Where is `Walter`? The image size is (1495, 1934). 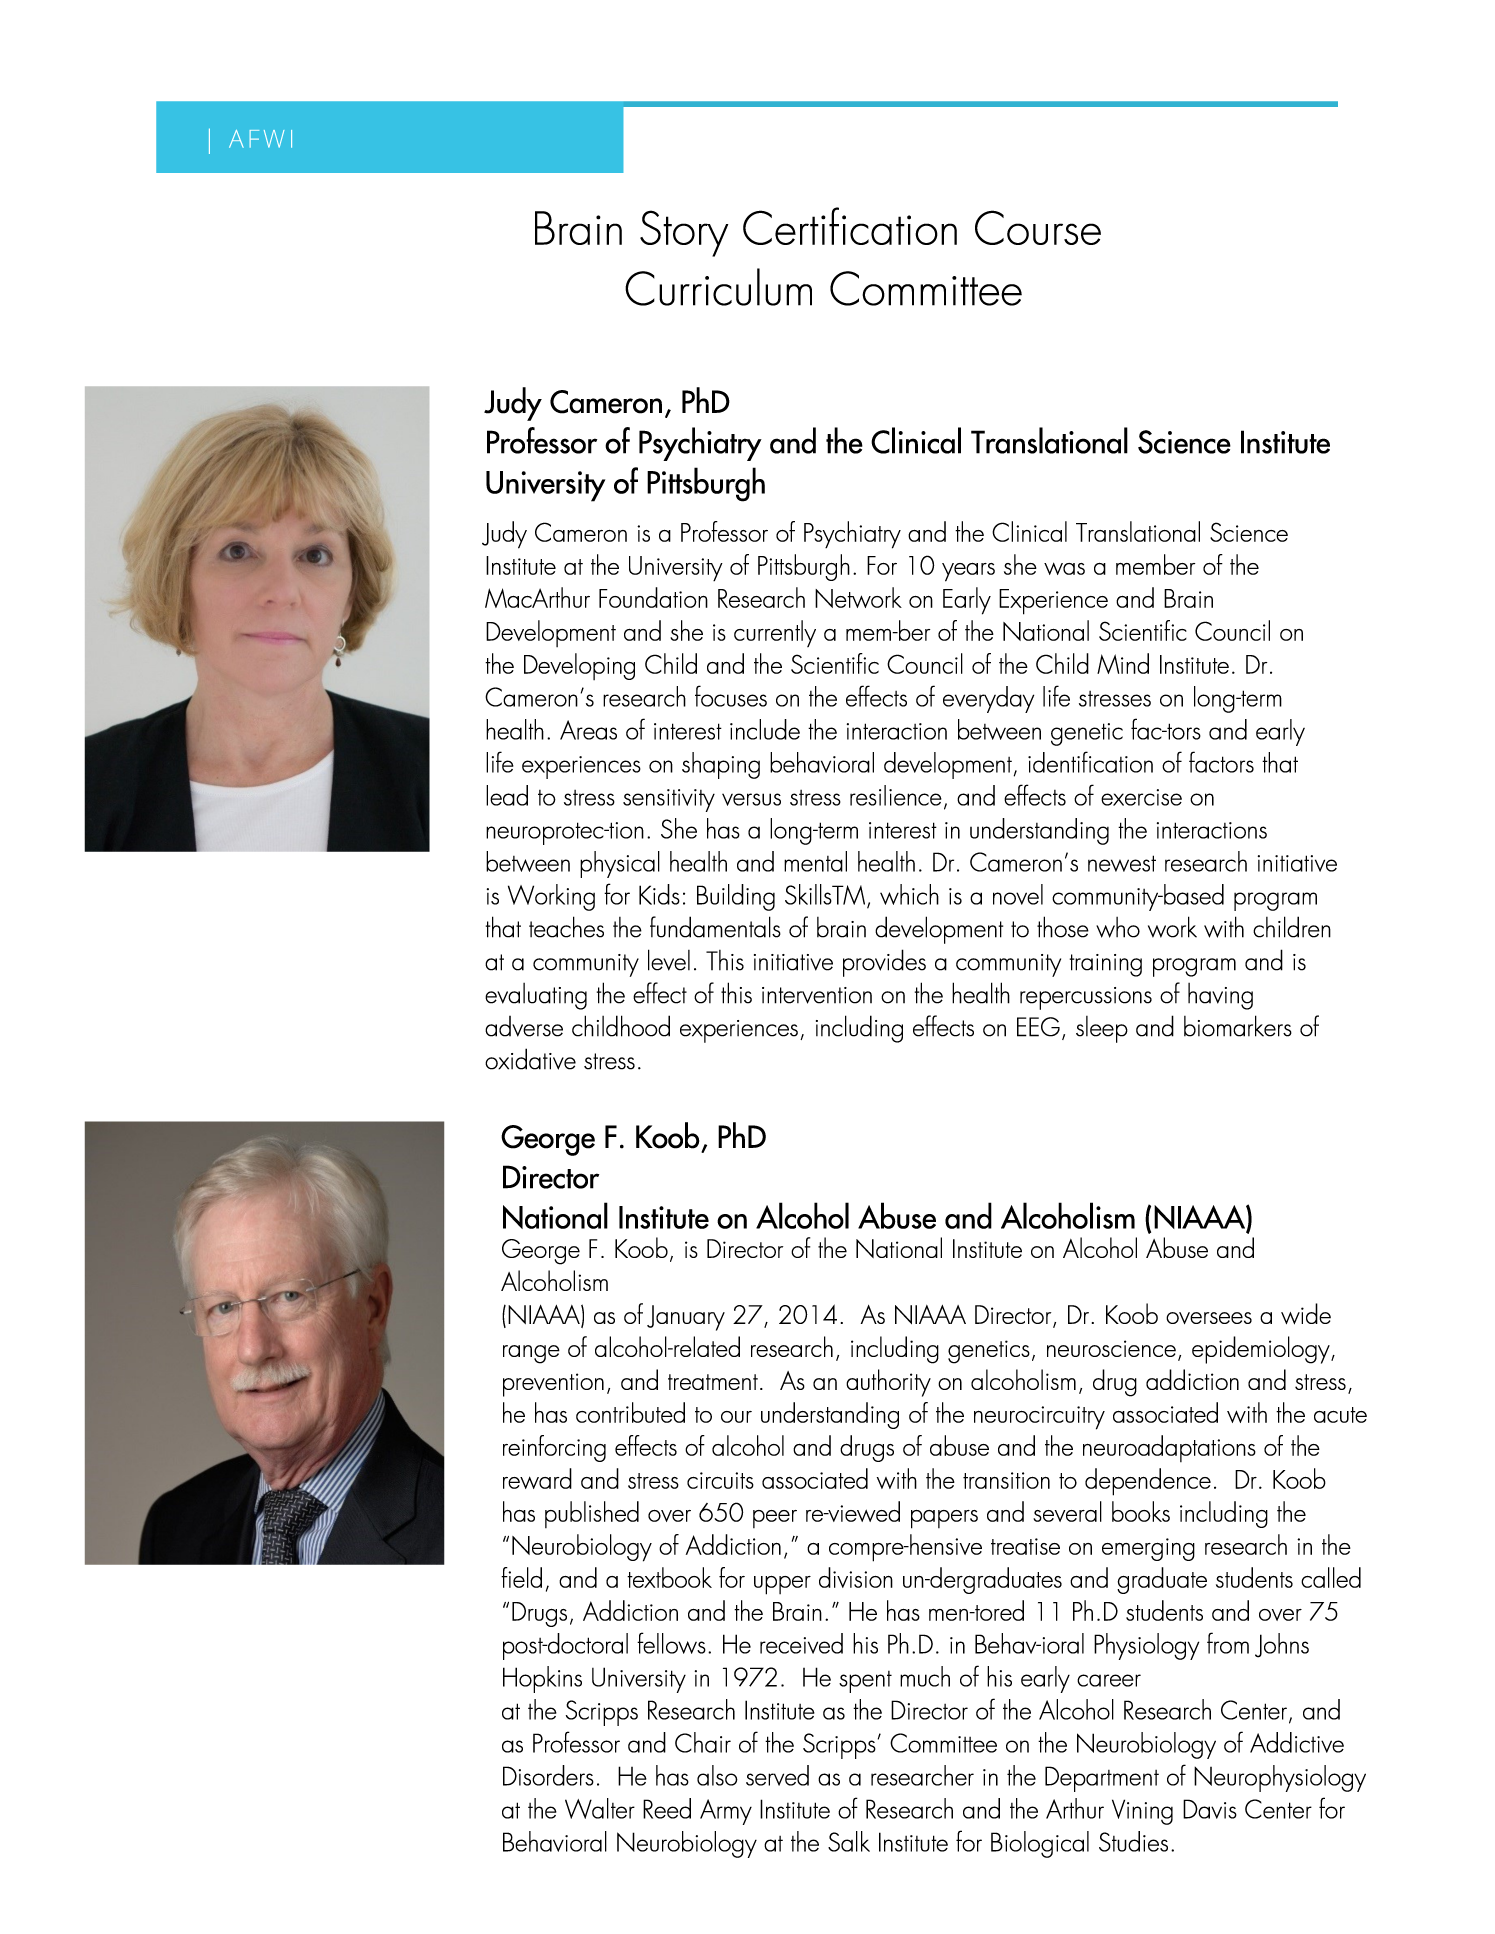 Walter is located at coordinates (600, 1808).
